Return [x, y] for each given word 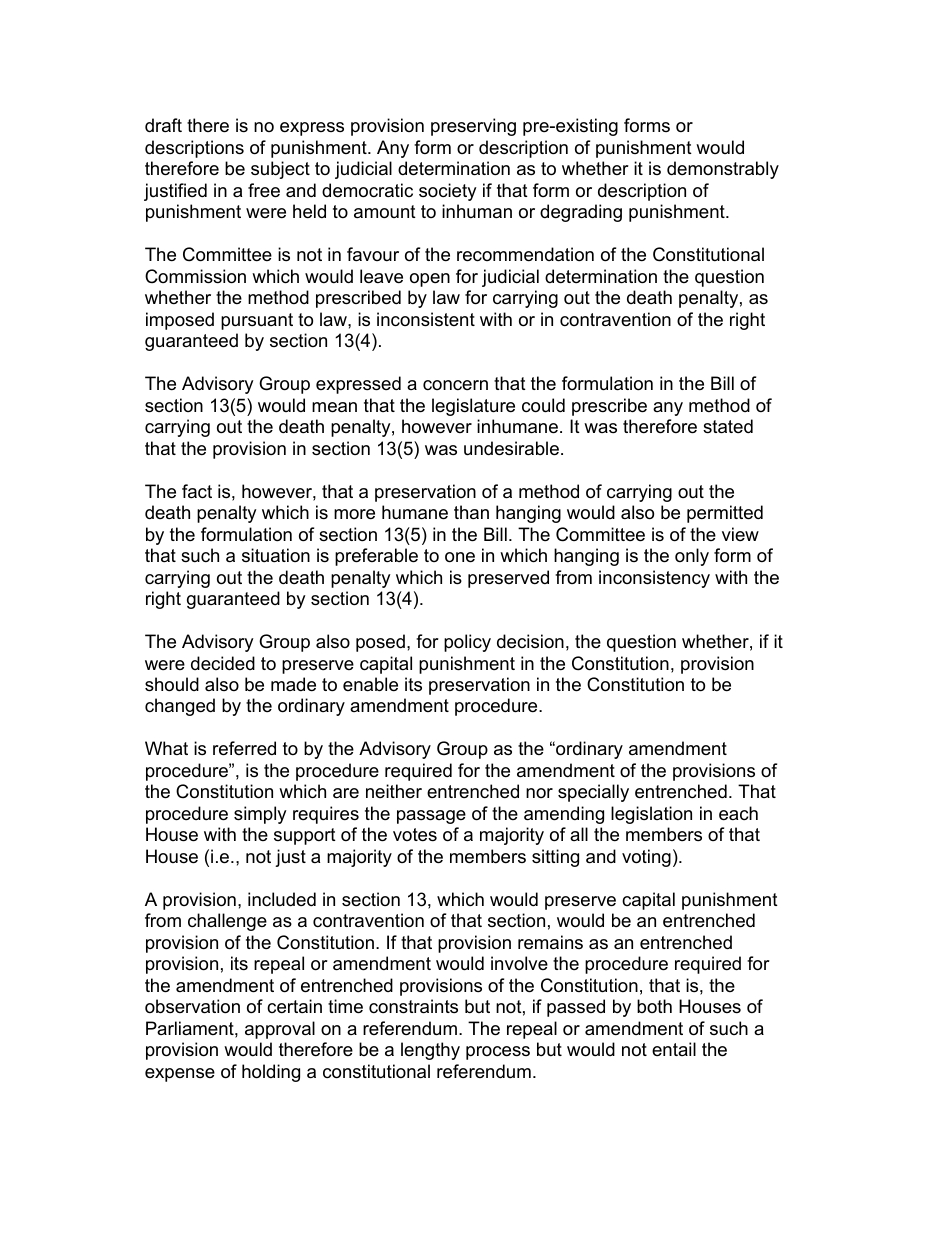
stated [728, 426]
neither [394, 791]
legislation [651, 815]
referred [244, 748]
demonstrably [723, 170]
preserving [473, 127]
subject [280, 170]
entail [674, 1049]
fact [197, 491]
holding [271, 1073]
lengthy [430, 1051]
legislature [473, 407]
